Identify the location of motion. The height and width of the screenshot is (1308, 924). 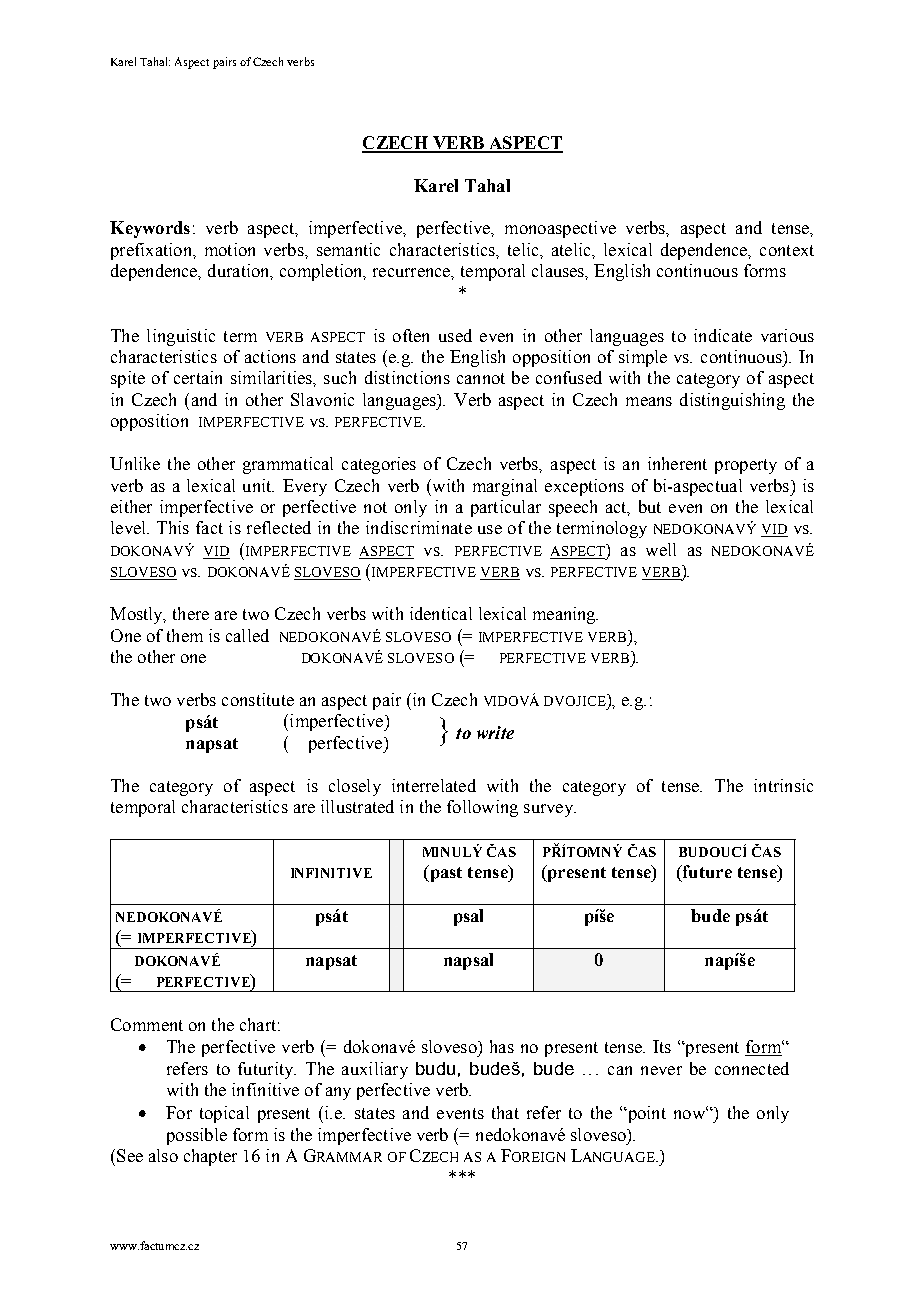
(230, 249).
